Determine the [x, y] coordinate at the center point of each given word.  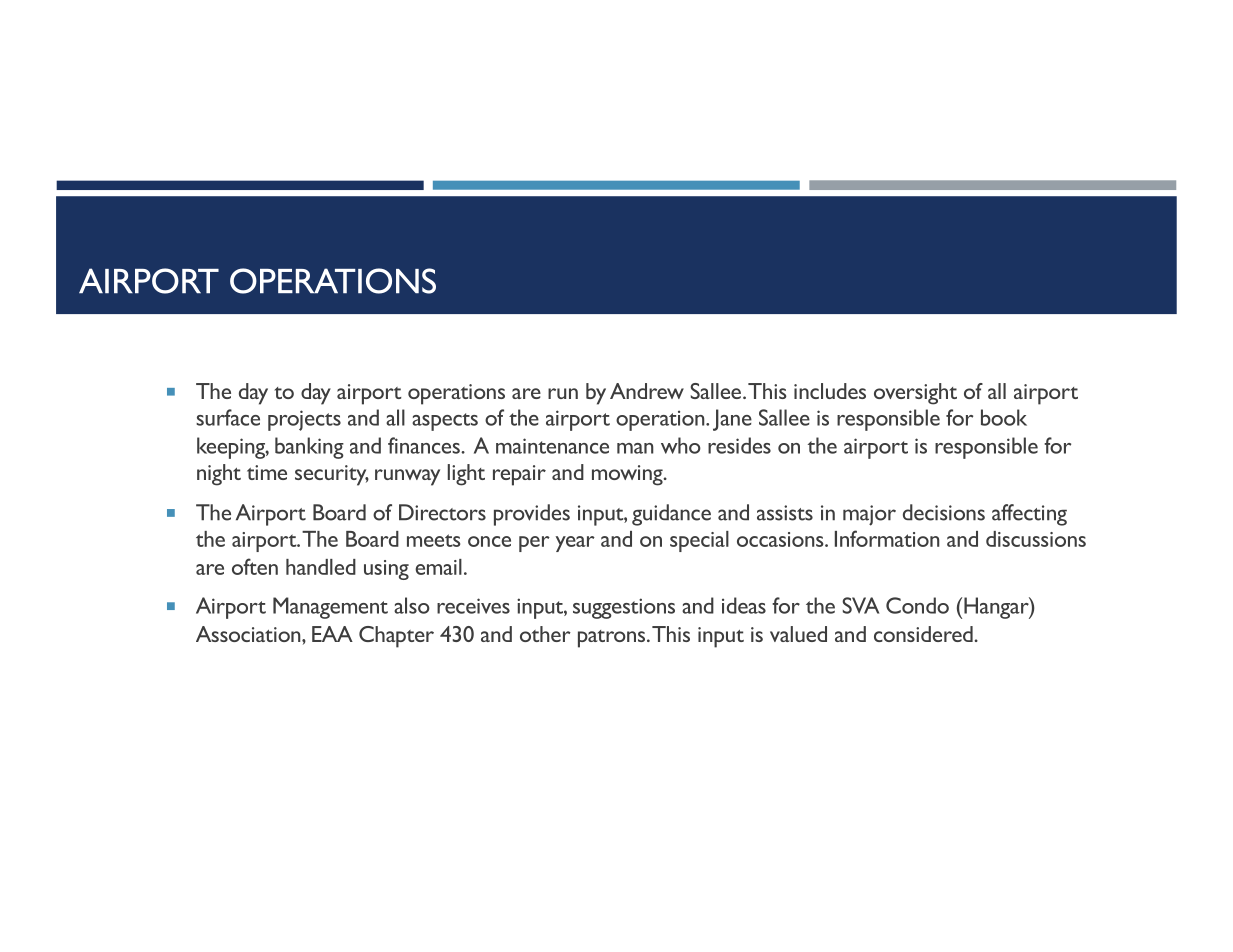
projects [304, 420]
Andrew [647, 391]
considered [924, 634]
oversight [915, 394]
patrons [613, 639]
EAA [332, 634]
